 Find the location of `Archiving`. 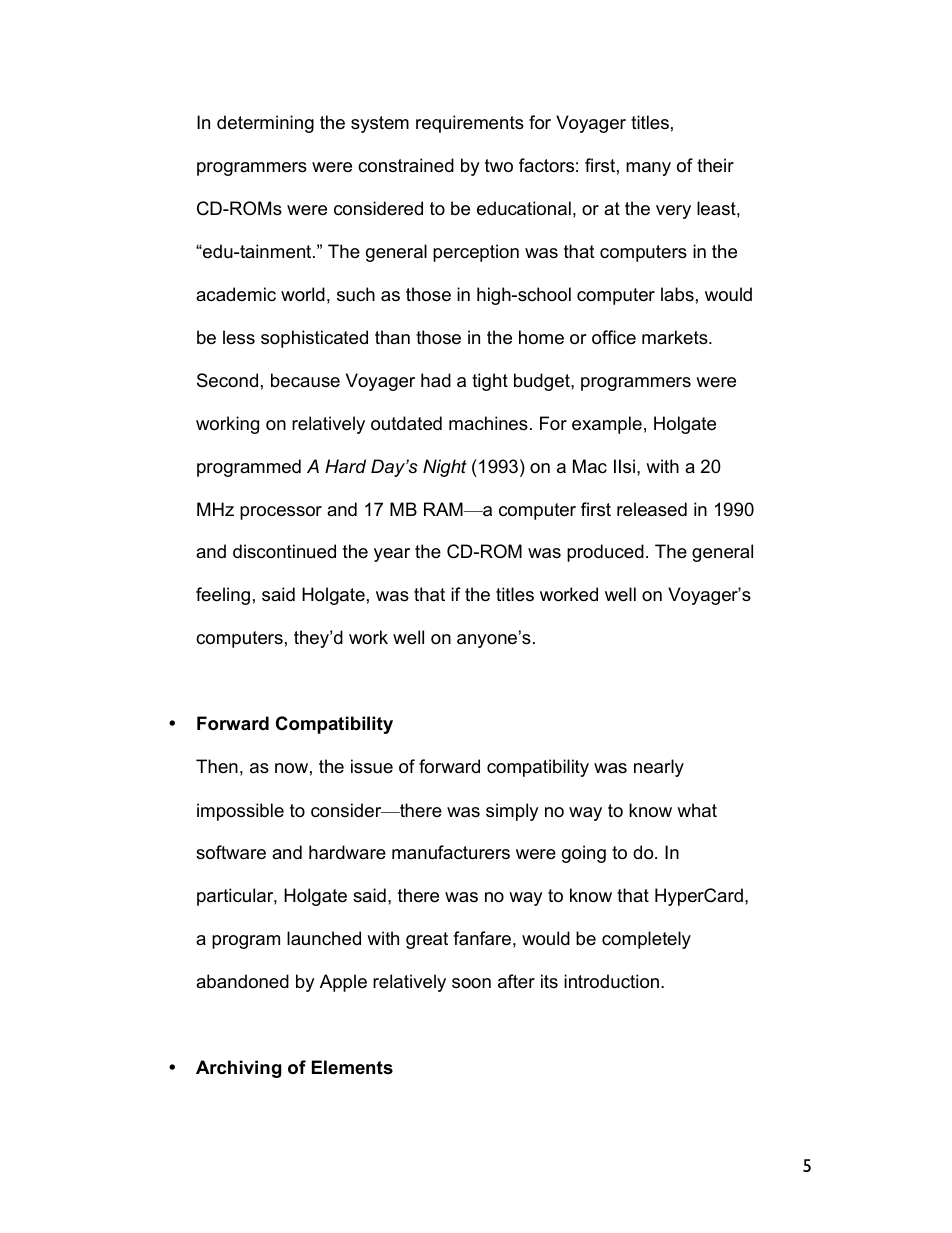

Archiving is located at coordinates (239, 1069).
